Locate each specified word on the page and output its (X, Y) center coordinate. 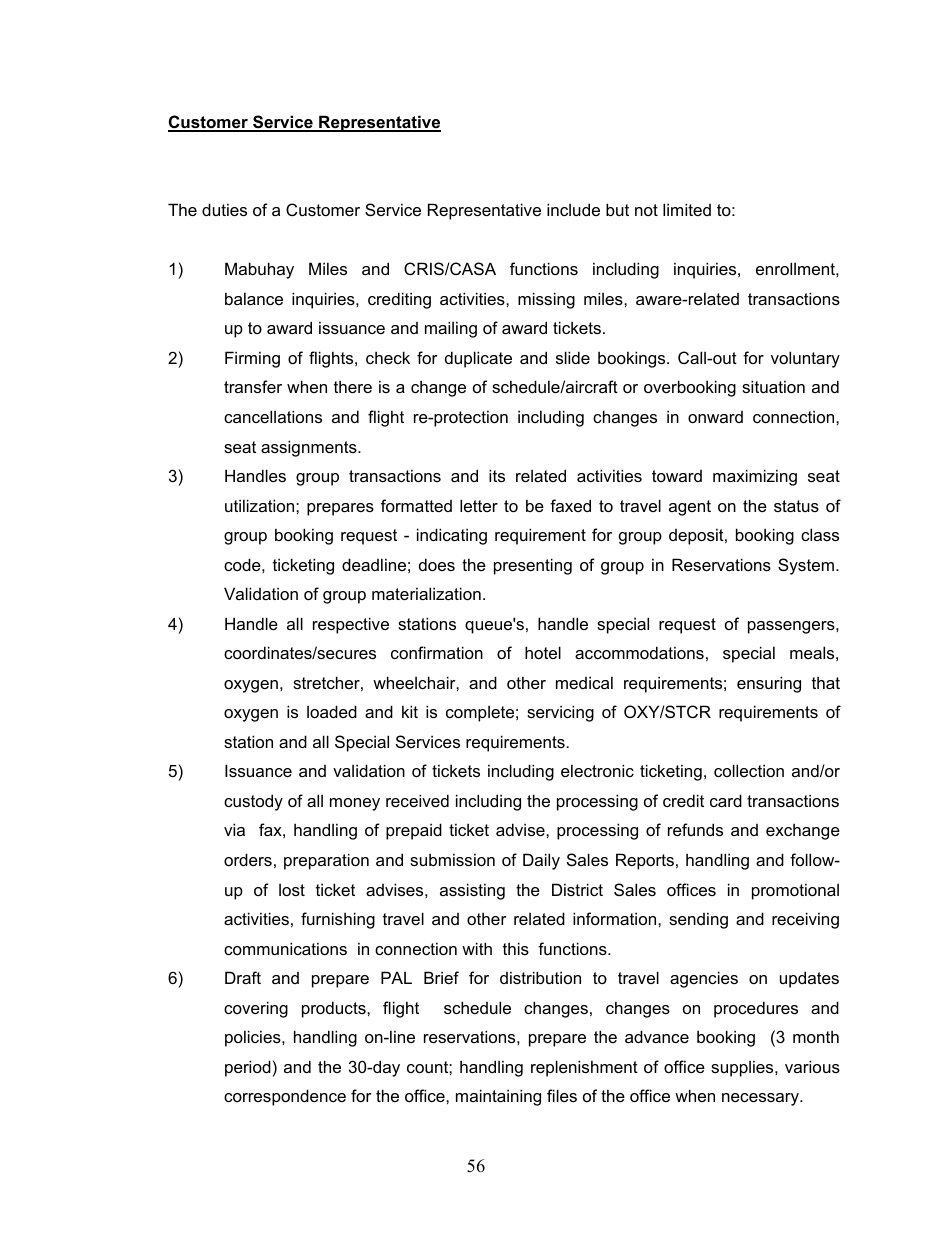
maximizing (755, 477)
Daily (541, 861)
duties (224, 209)
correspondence (285, 1097)
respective (351, 625)
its (497, 475)
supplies (743, 1068)
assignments (310, 448)
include (573, 209)
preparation (326, 861)
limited (687, 209)
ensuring (769, 684)
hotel (543, 652)
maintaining (498, 1097)
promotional (795, 891)
